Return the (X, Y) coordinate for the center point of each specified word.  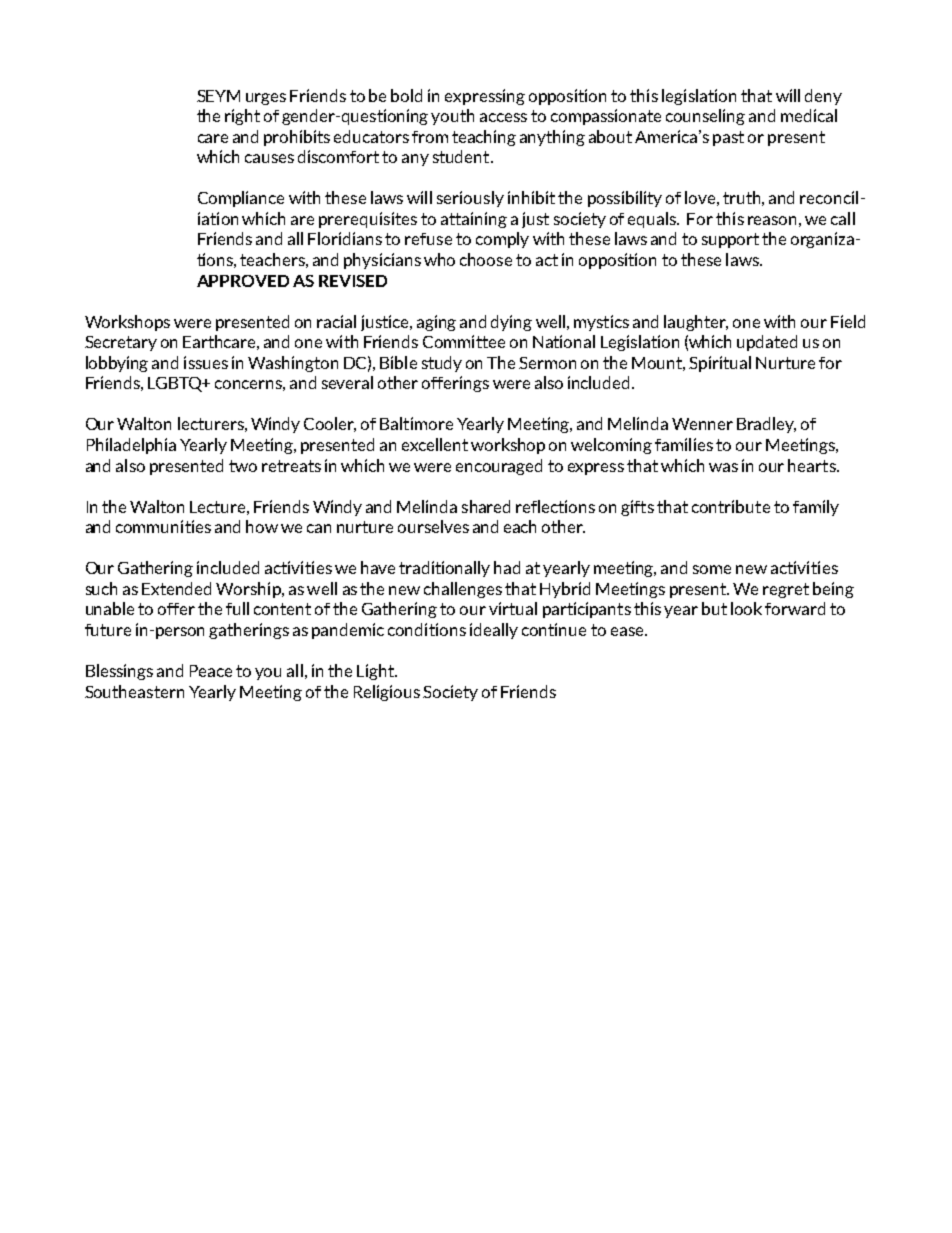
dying (511, 323)
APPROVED (243, 281)
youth (452, 117)
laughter (696, 323)
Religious (387, 693)
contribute (731, 506)
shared (486, 506)
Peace (211, 671)
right (242, 117)
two (243, 466)
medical (809, 115)
